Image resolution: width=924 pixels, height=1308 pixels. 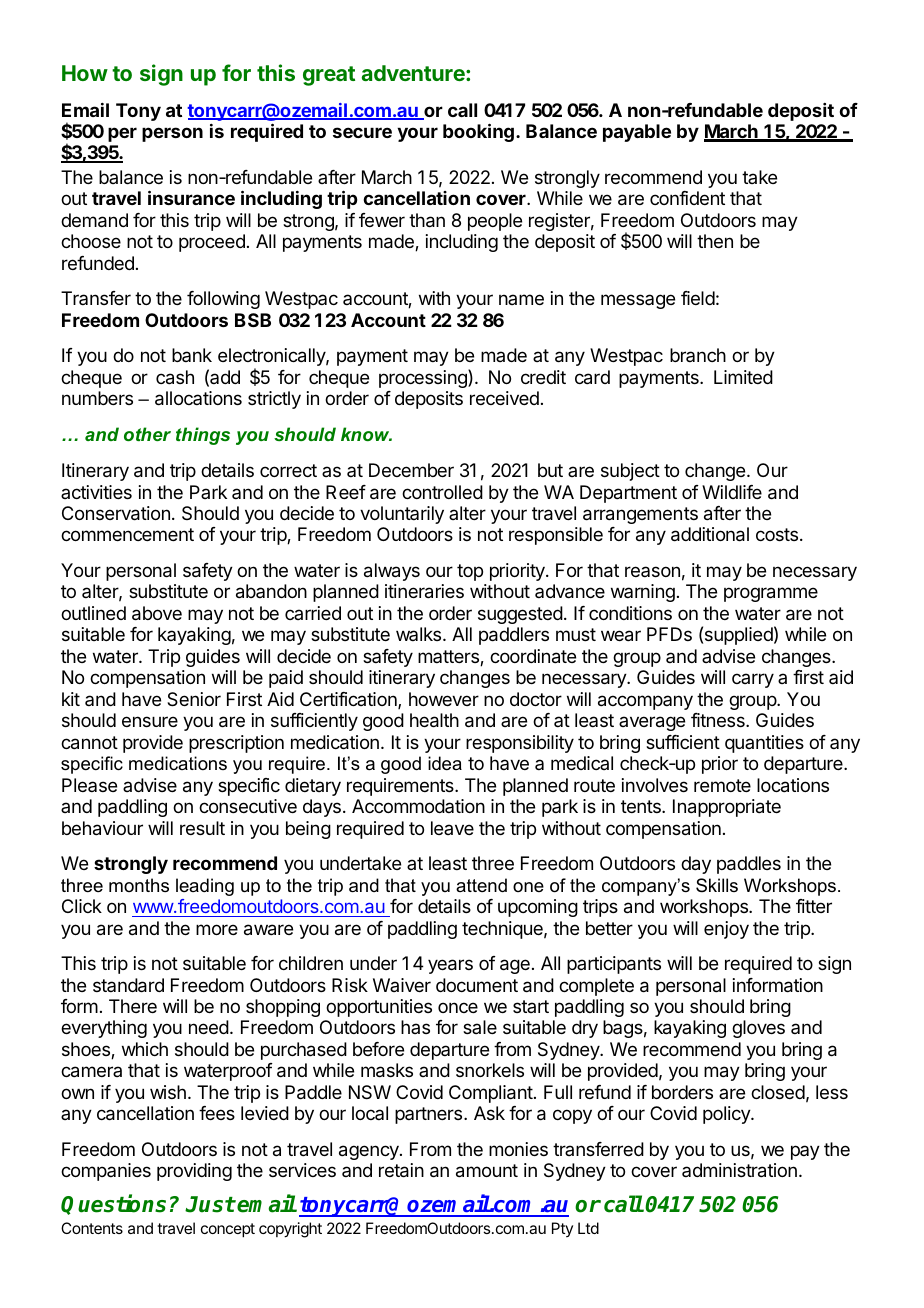 I want to click on providing, so click(x=194, y=1172).
